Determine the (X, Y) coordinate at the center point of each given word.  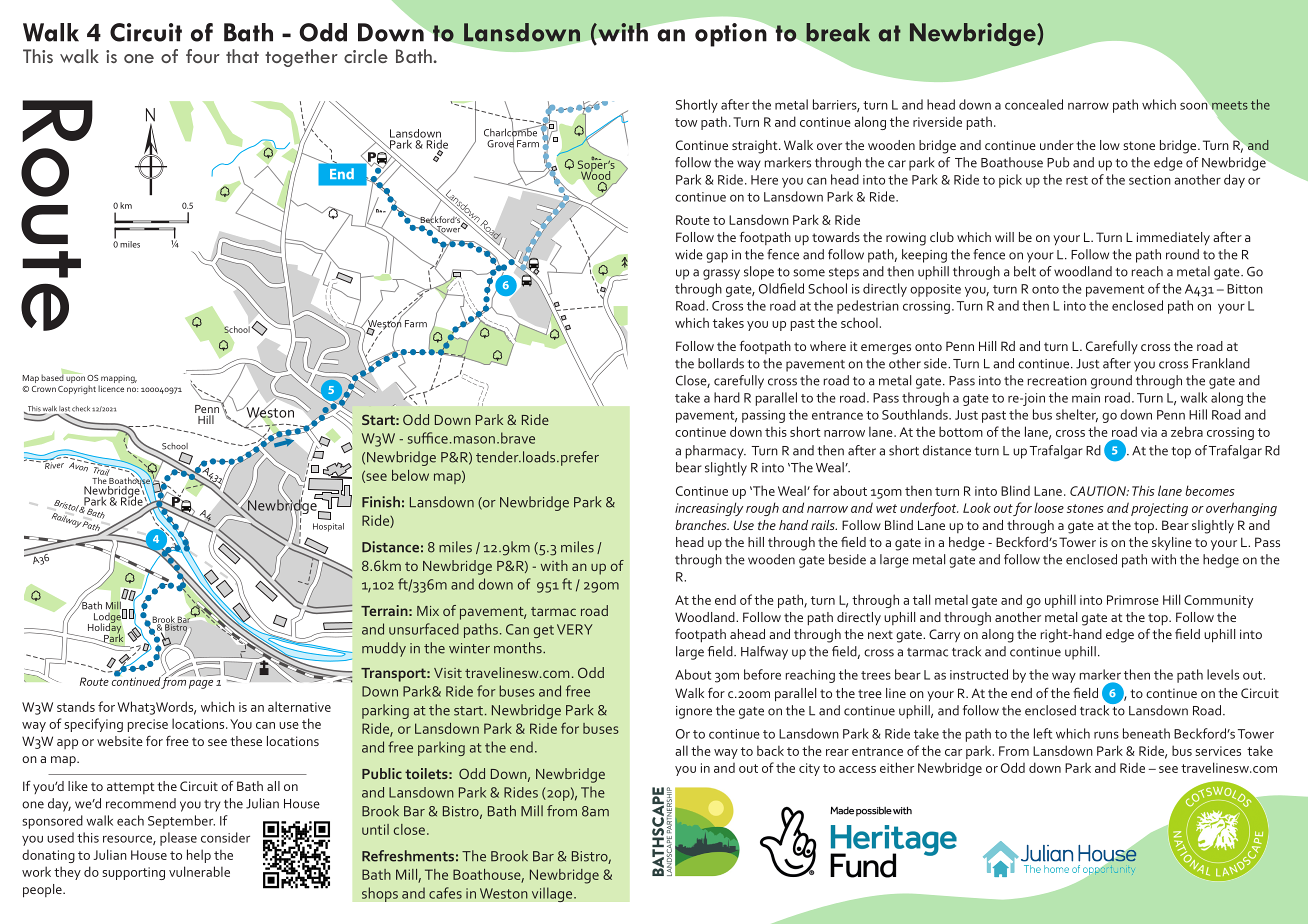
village (553, 894)
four (203, 56)
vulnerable (199, 871)
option (732, 34)
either (897, 767)
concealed (1034, 104)
